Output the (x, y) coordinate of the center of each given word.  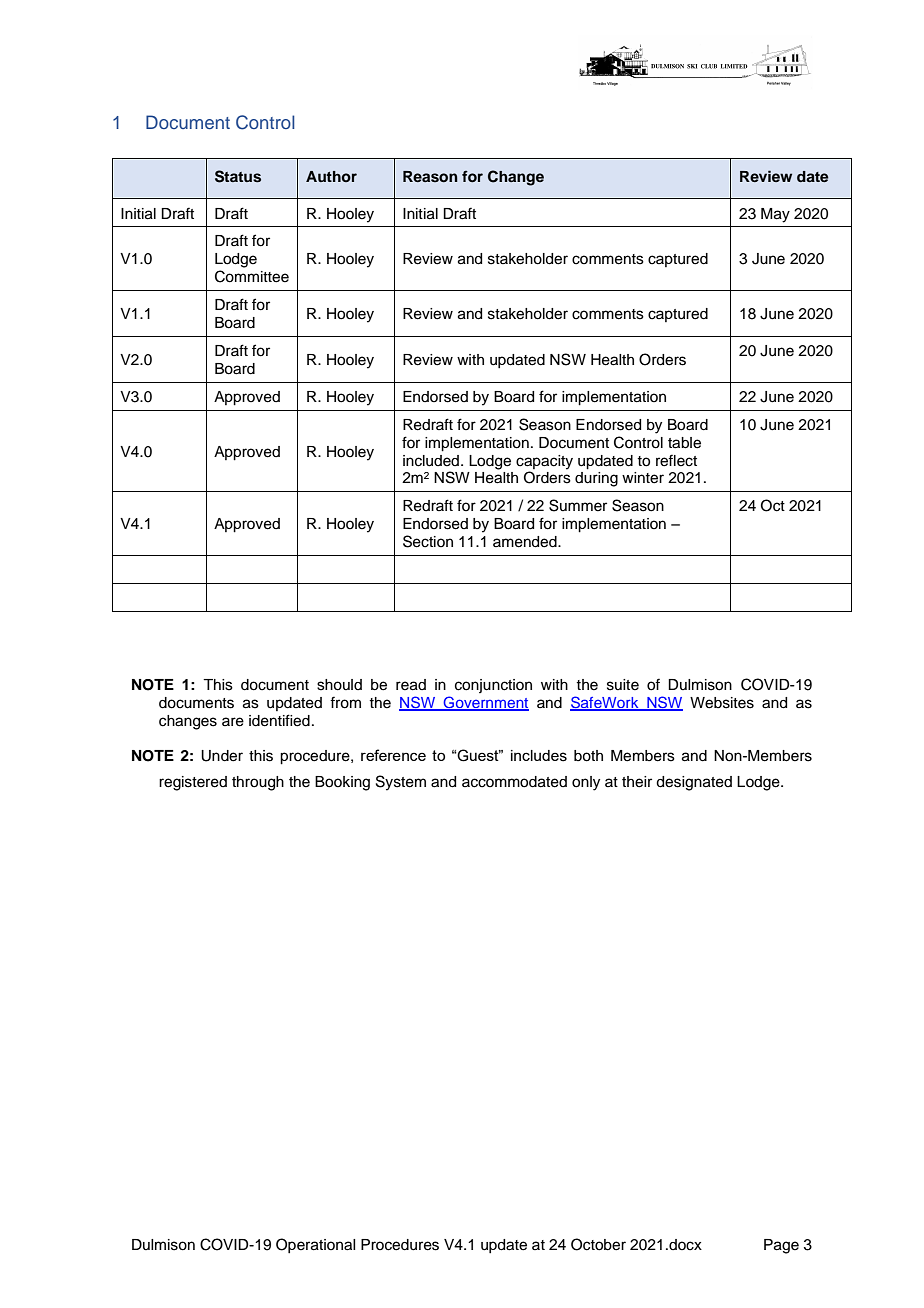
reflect (676, 460)
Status (238, 176)
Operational (315, 1245)
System (401, 783)
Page (781, 1246)
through (258, 783)
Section (428, 541)
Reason (430, 177)
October (598, 1244)
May (775, 215)
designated (694, 783)
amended (526, 542)
